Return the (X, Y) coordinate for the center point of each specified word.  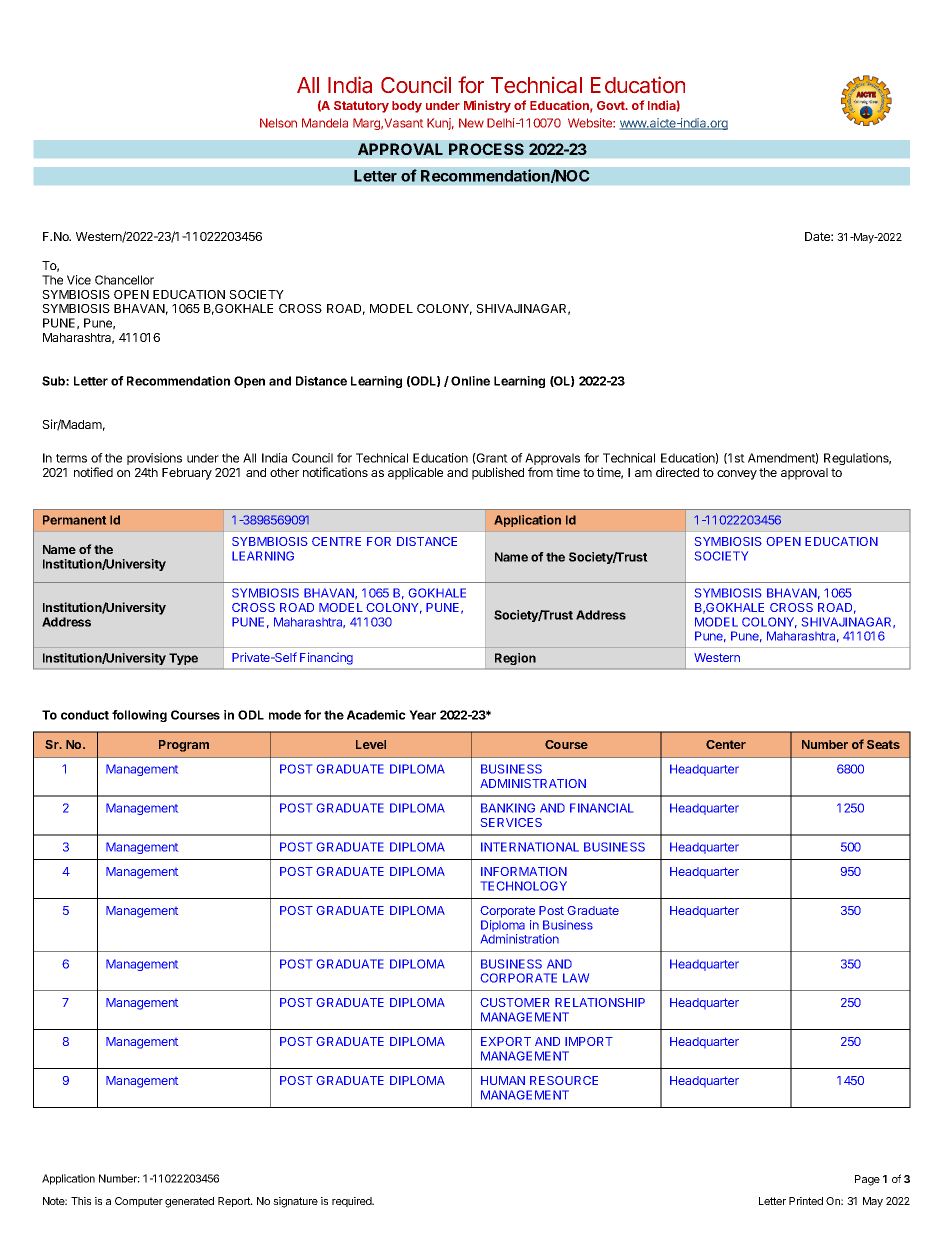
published (498, 473)
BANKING (508, 808)
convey (737, 475)
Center (726, 744)
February (187, 474)
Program (184, 746)
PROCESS (486, 149)
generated (189, 1202)
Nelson (278, 123)
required (353, 1202)
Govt (612, 105)
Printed (806, 1201)
